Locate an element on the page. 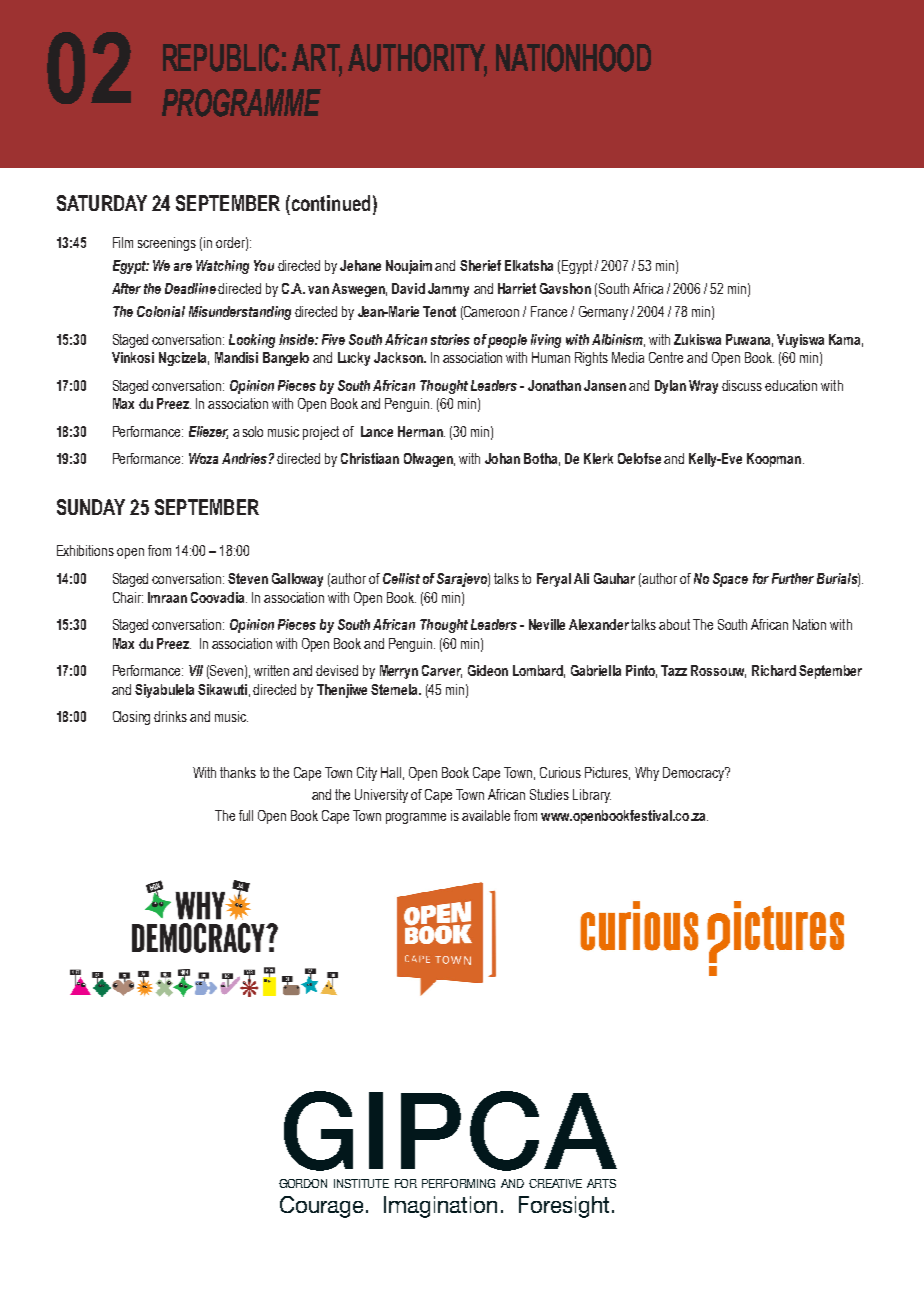  Germany is located at coordinates (603, 313).
